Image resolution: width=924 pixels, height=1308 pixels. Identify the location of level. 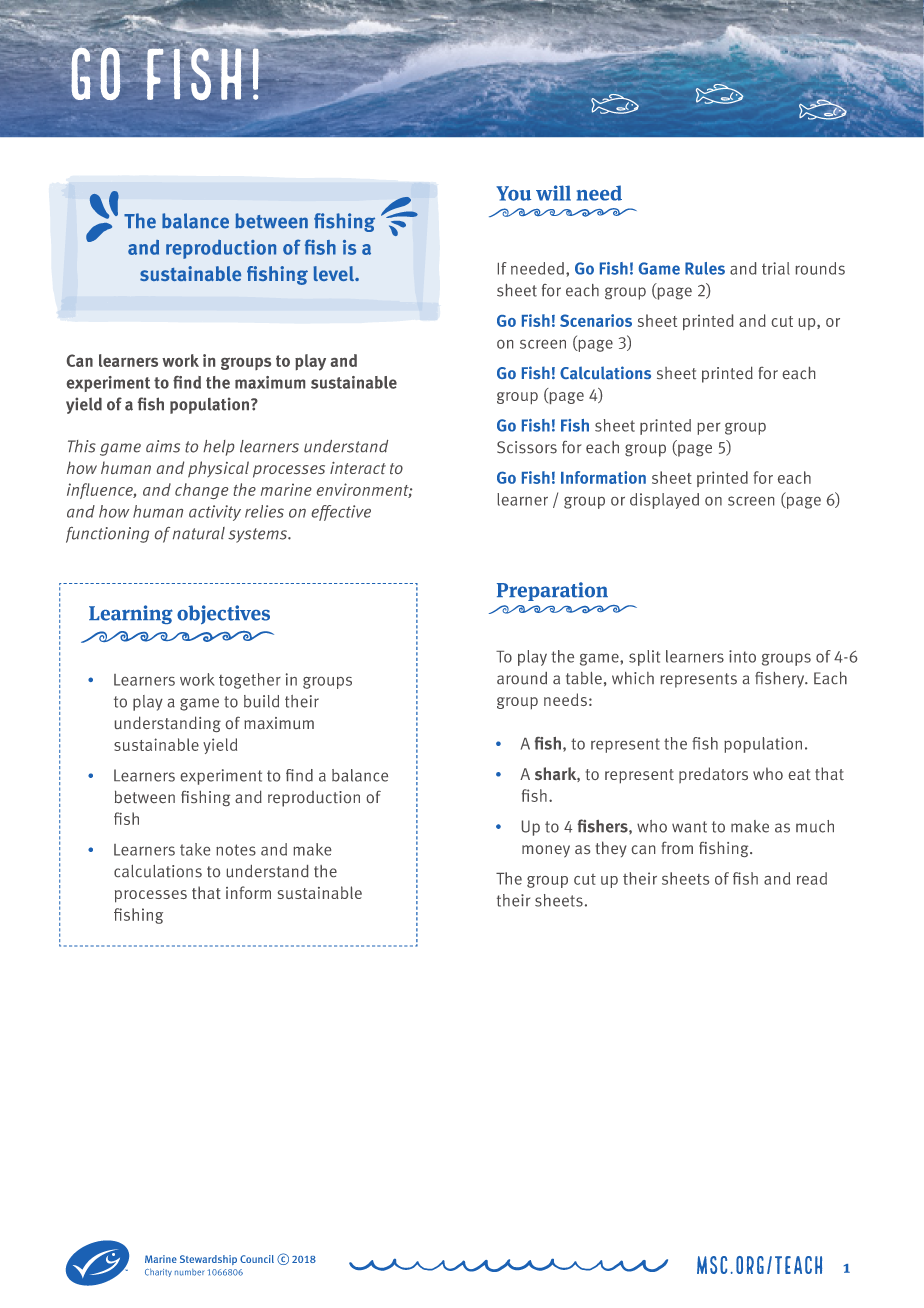
(334, 273).
